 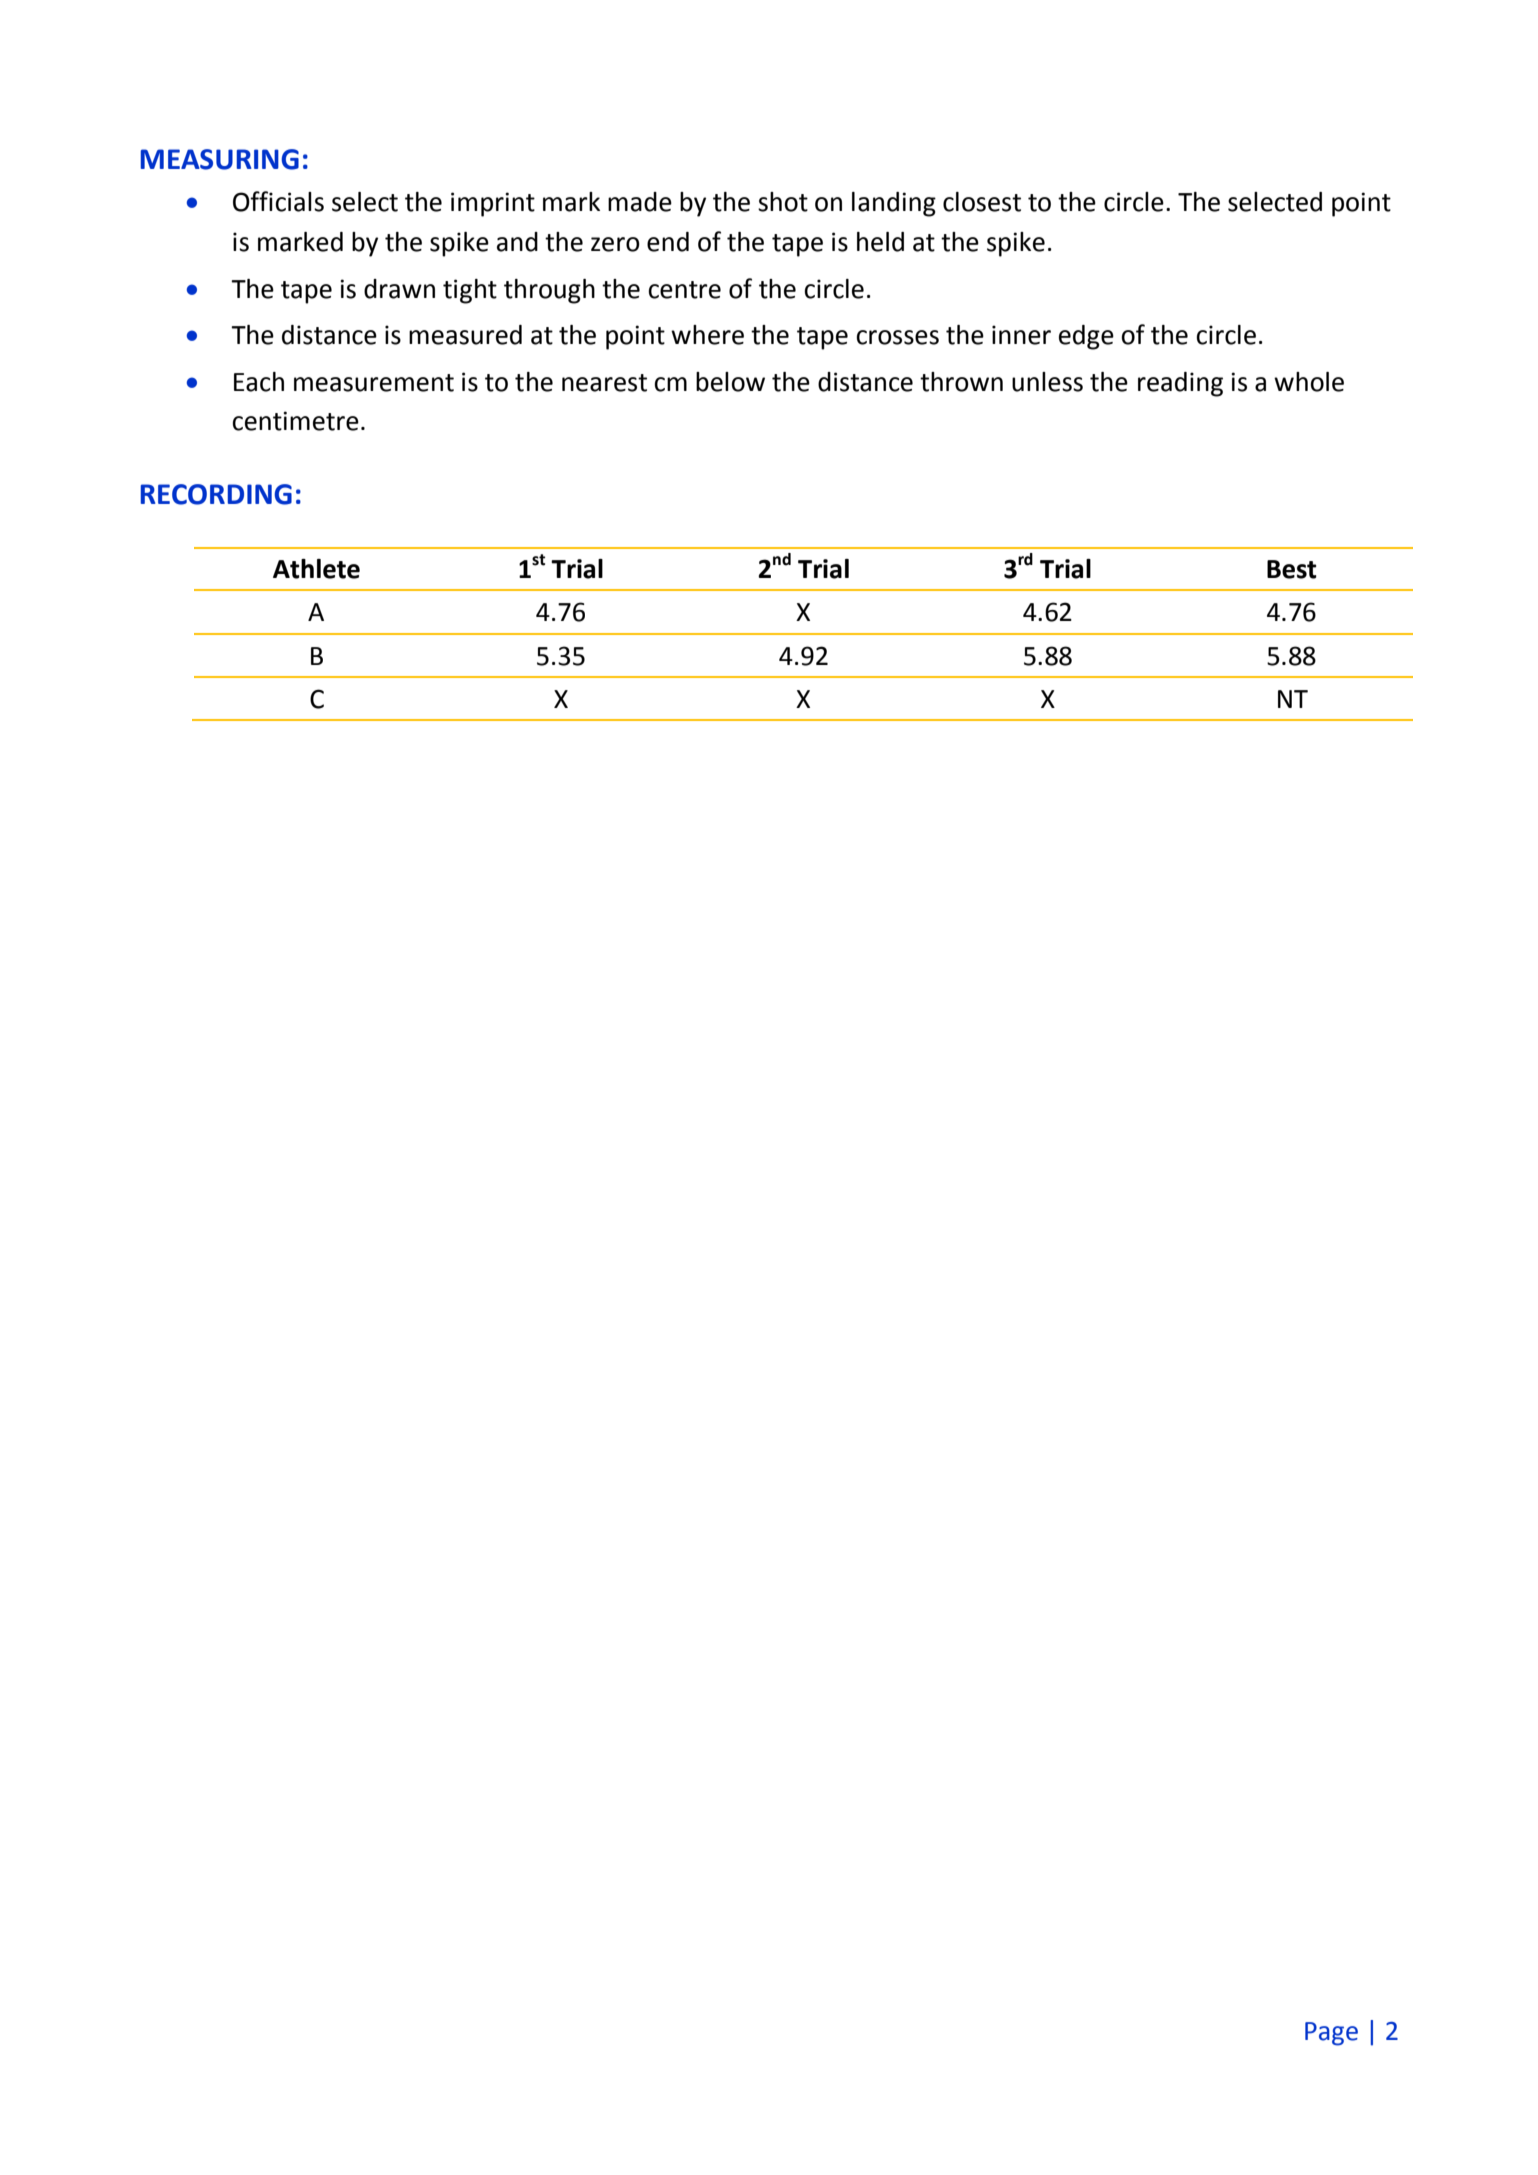 What do you see at coordinates (316, 569) in the screenshot?
I see `Athlete` at bounding box center [316, 569].
